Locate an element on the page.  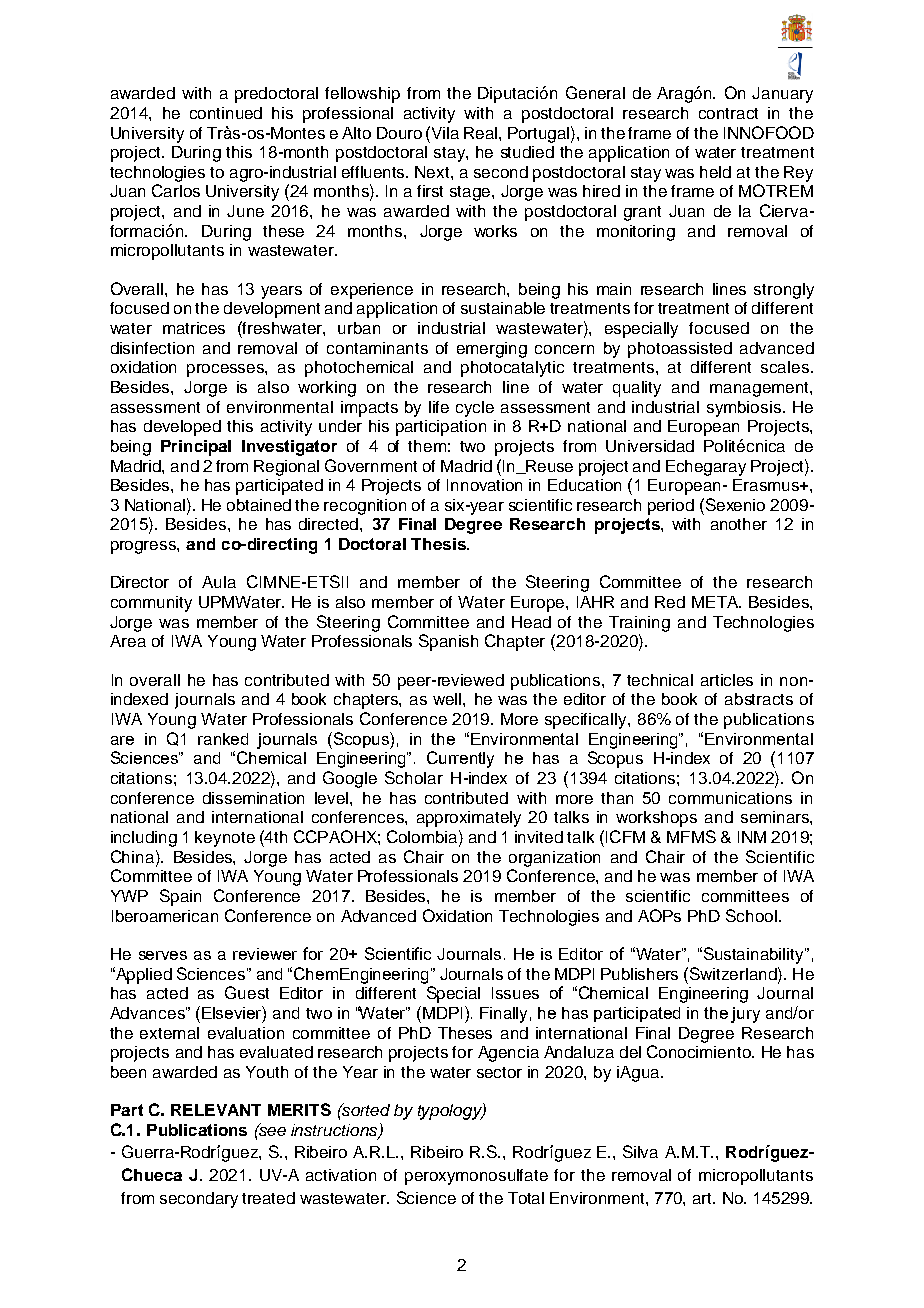
another is located at coordinates (739, 524).
